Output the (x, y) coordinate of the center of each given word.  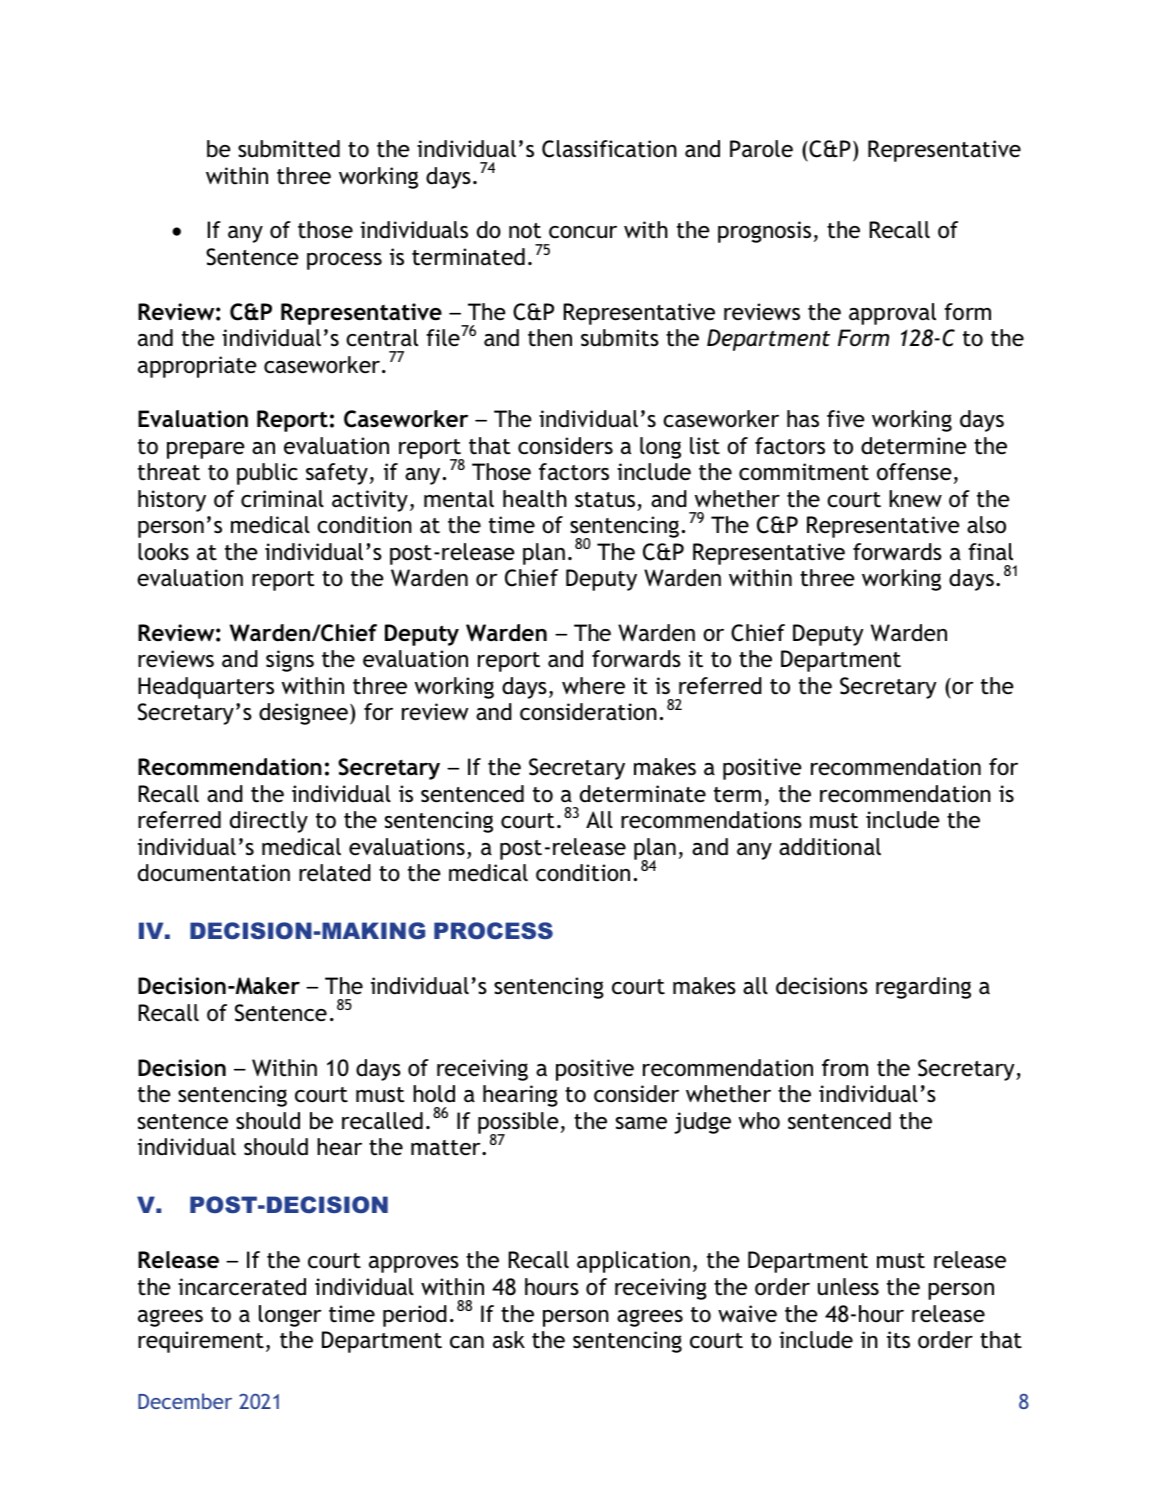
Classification (609, 149)
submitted (289, 149)
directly (269, 822)
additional (830, 847)
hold (434, 1094)
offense (914, 472)
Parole (761, 149)
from (845, 1068)
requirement (201, 1342)
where (593, 686)
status (605, 500)
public (267, 474)
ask (509, 1340)
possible (518, 1124)
